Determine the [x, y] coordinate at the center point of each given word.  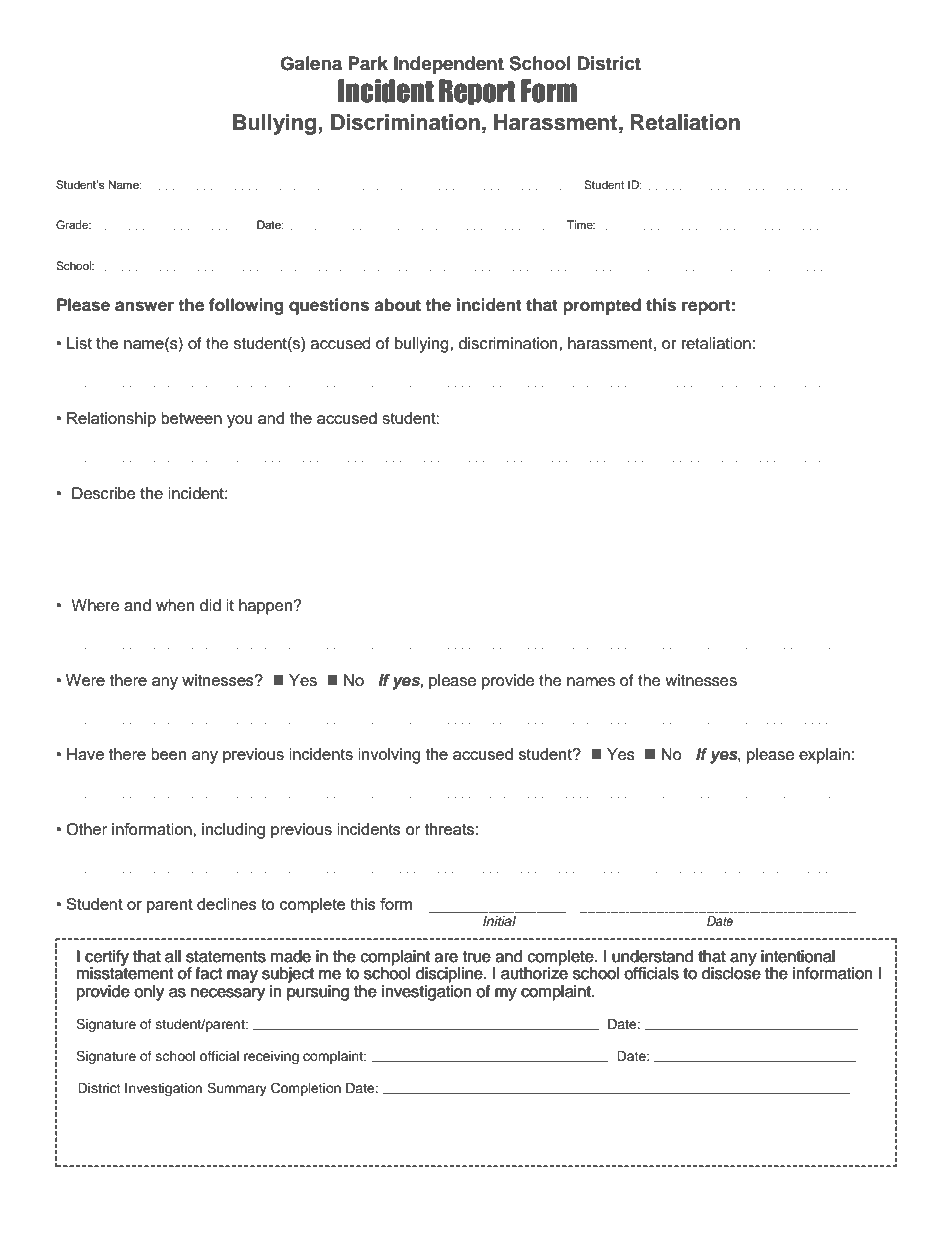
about [397, 305]
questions [329, 306]
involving [389, 756]
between [191, 418]
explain [824, 756]
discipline [450, 975]
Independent [449, 65]
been [168, 754]
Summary [237, 1089]
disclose [731, 972]
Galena [311, 63]
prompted [602, 306]
